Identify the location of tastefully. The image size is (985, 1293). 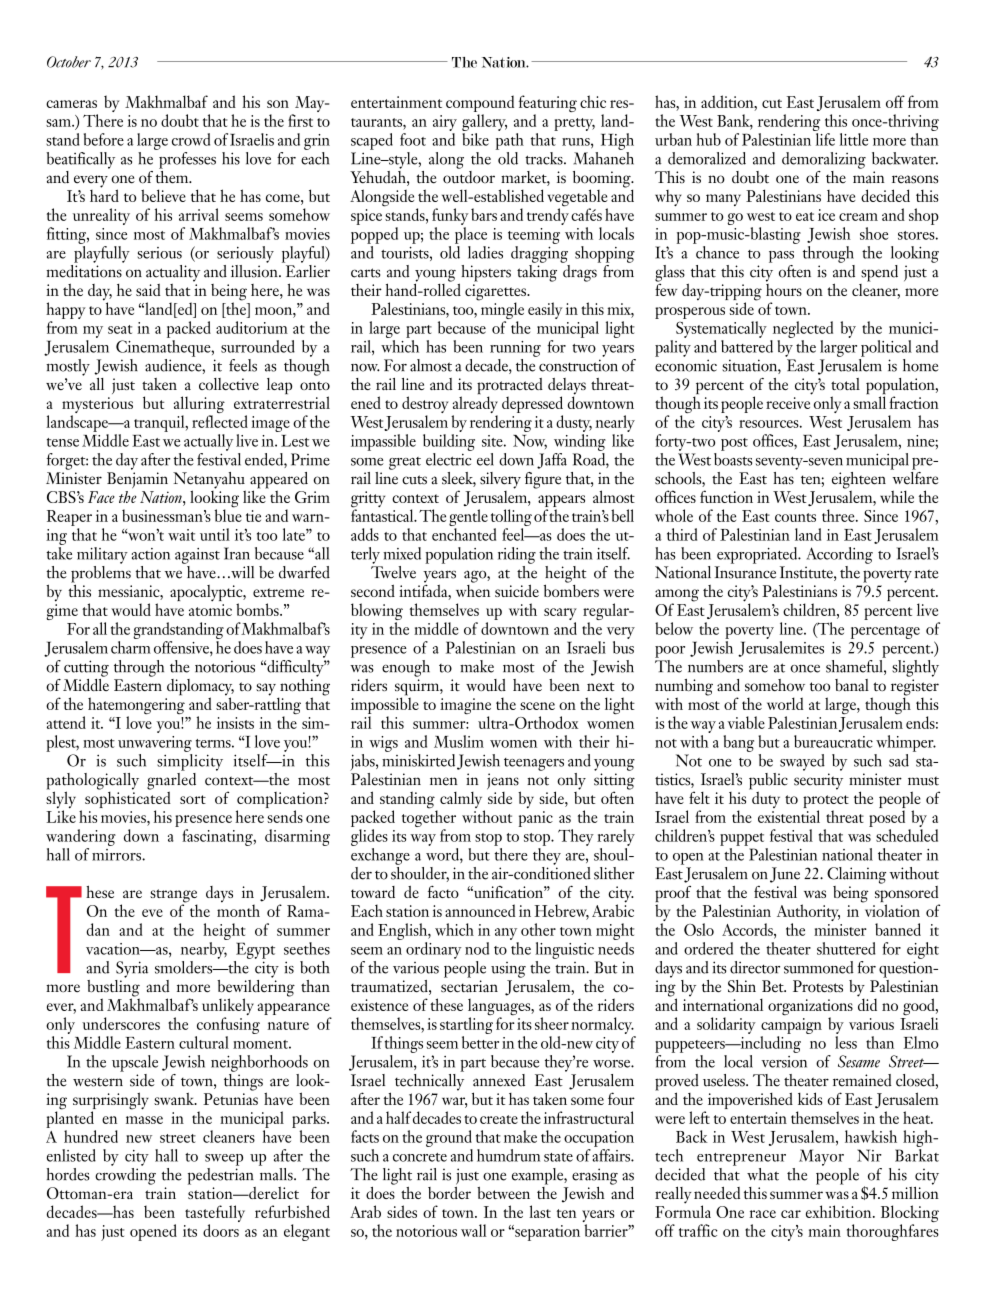
(215, 1215).
